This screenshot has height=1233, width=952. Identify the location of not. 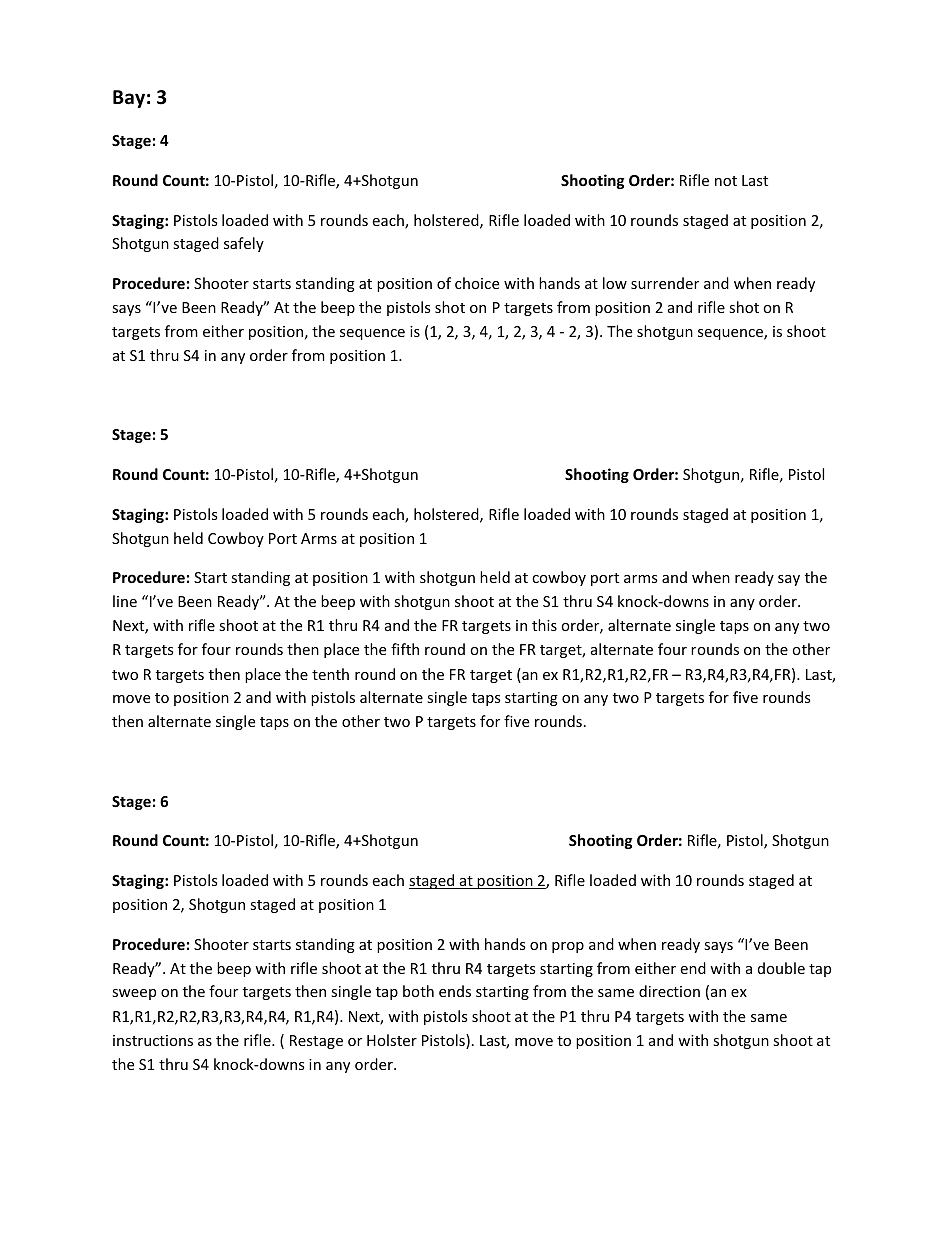
(726, 181).
